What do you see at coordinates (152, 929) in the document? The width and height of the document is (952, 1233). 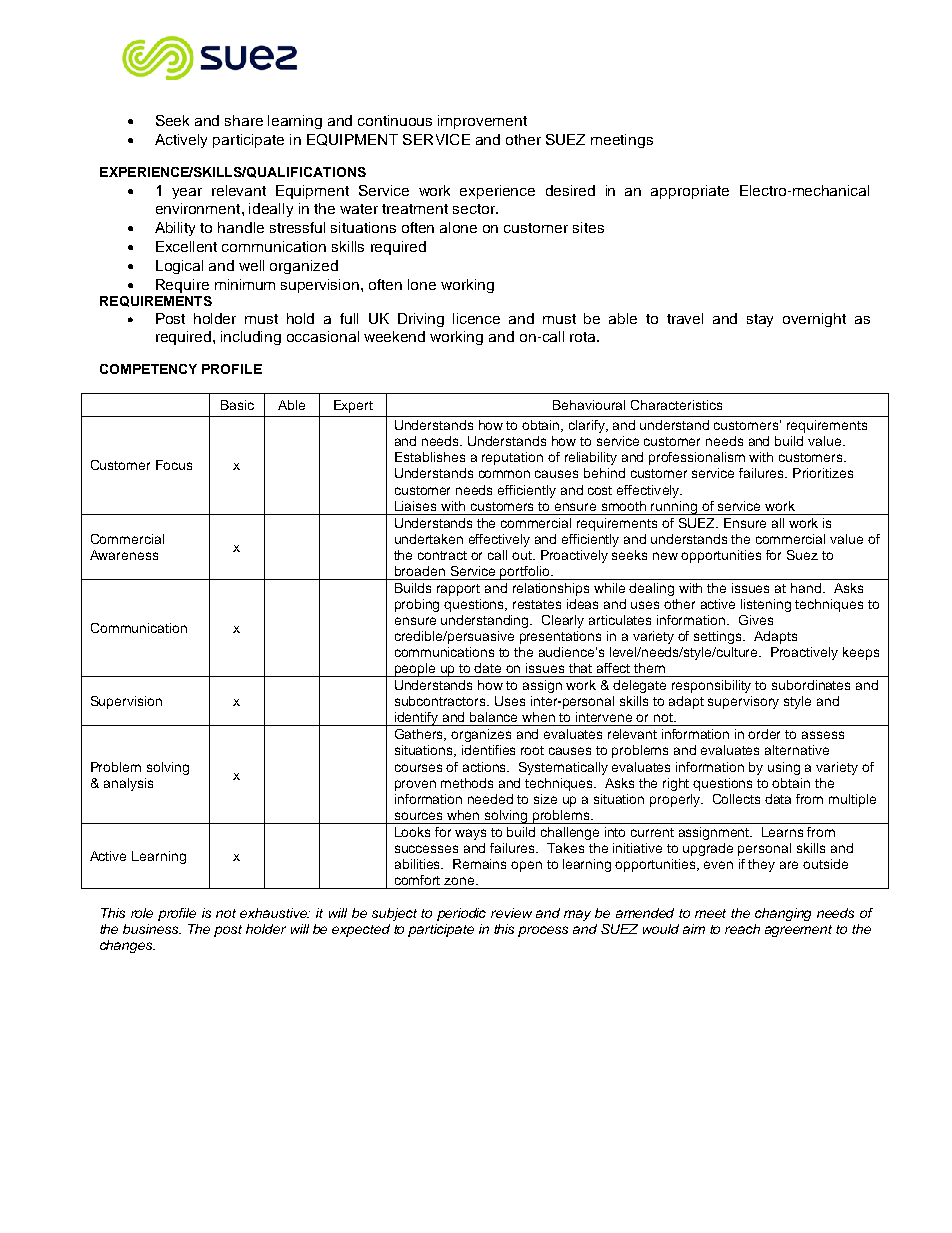 I see `business` at bounding box center [152, 929].
